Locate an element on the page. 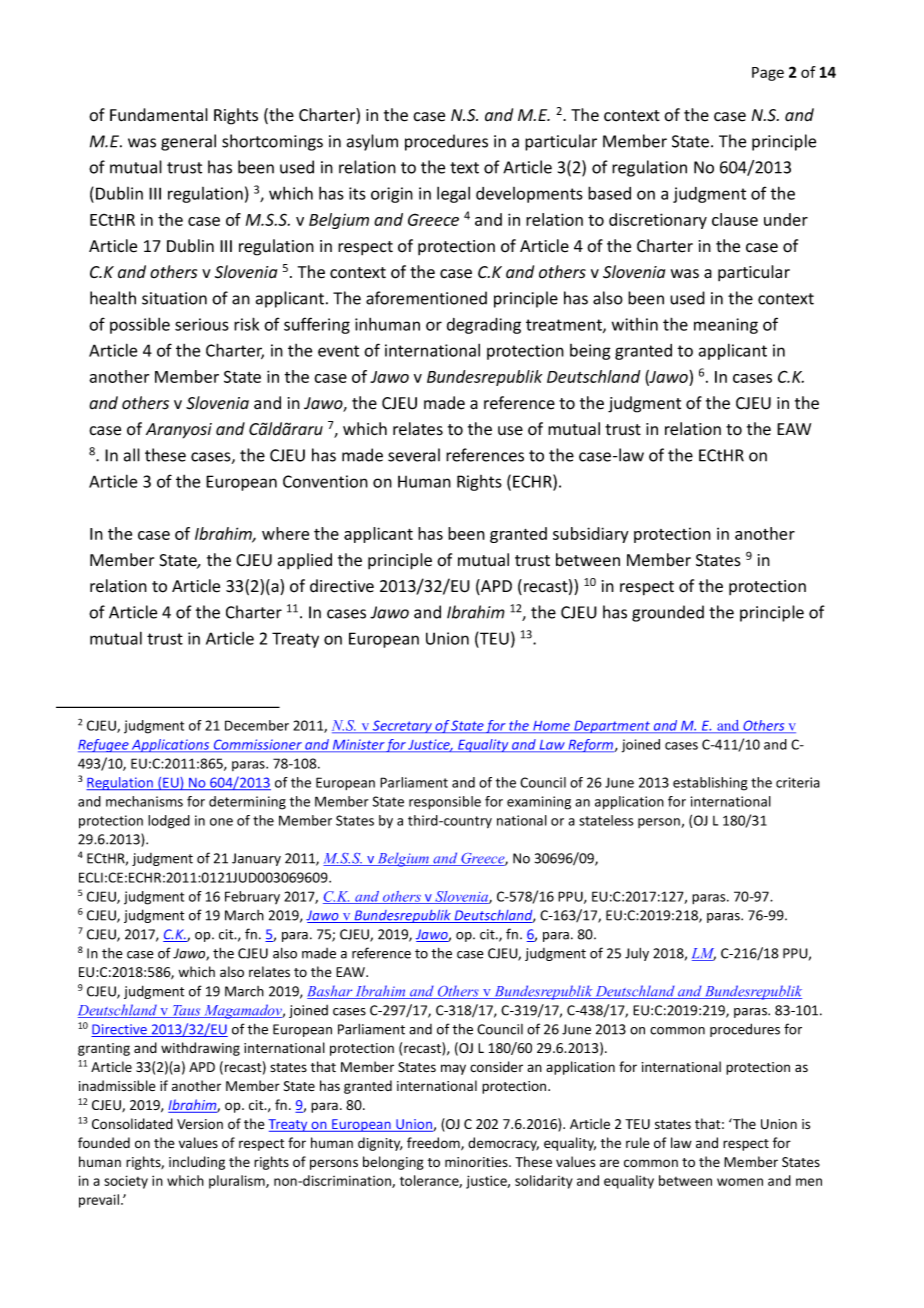 The width and height of the image is (924, 1308). Fundamental is located at coordinates (159, 115).
